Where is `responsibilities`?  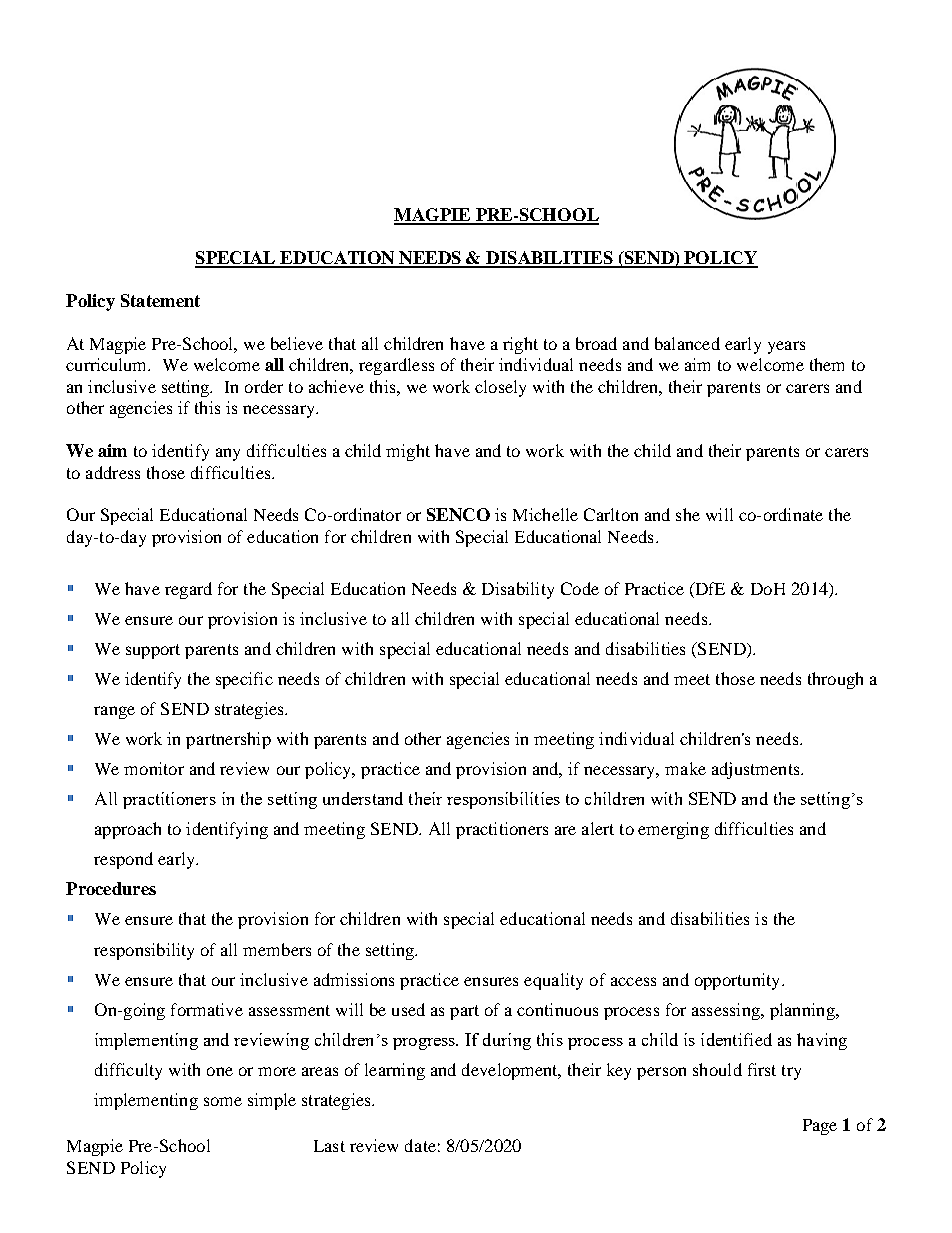 responsibilities is located at coordinates (503, 800).
